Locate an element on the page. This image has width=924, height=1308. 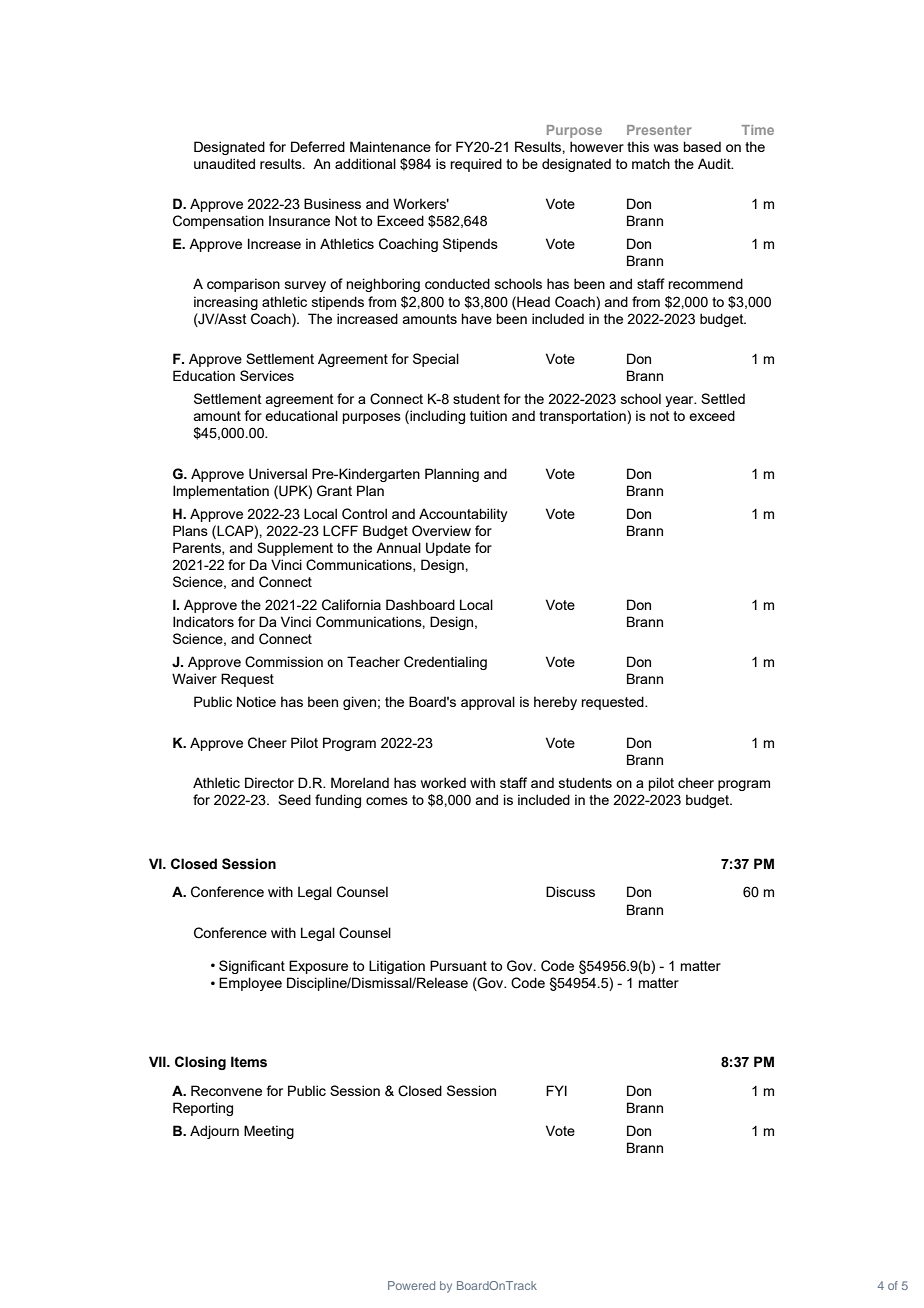
Meeting is located at coordinates (269, 1132).
